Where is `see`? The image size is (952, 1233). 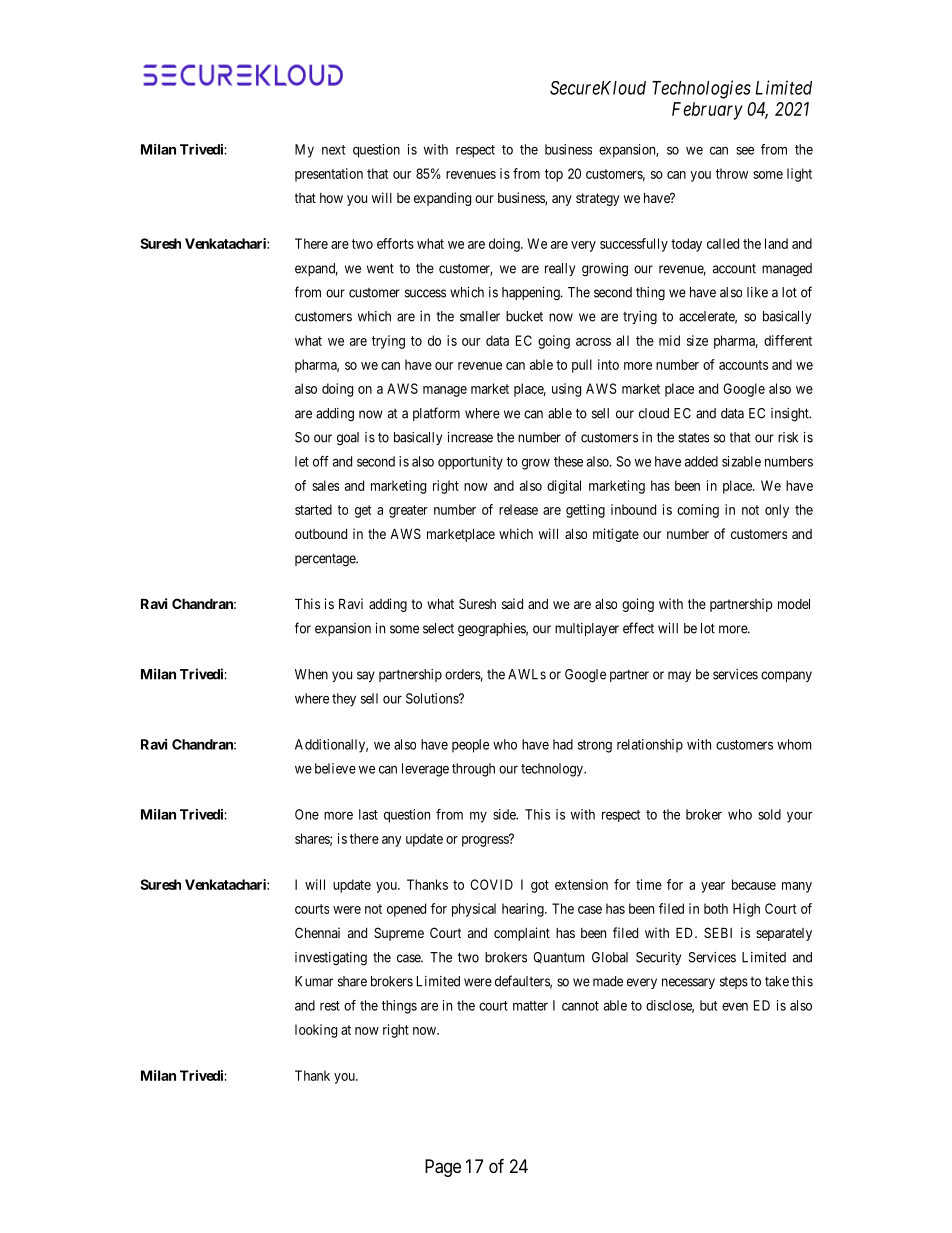
see is located at coordinates (745, 151).
